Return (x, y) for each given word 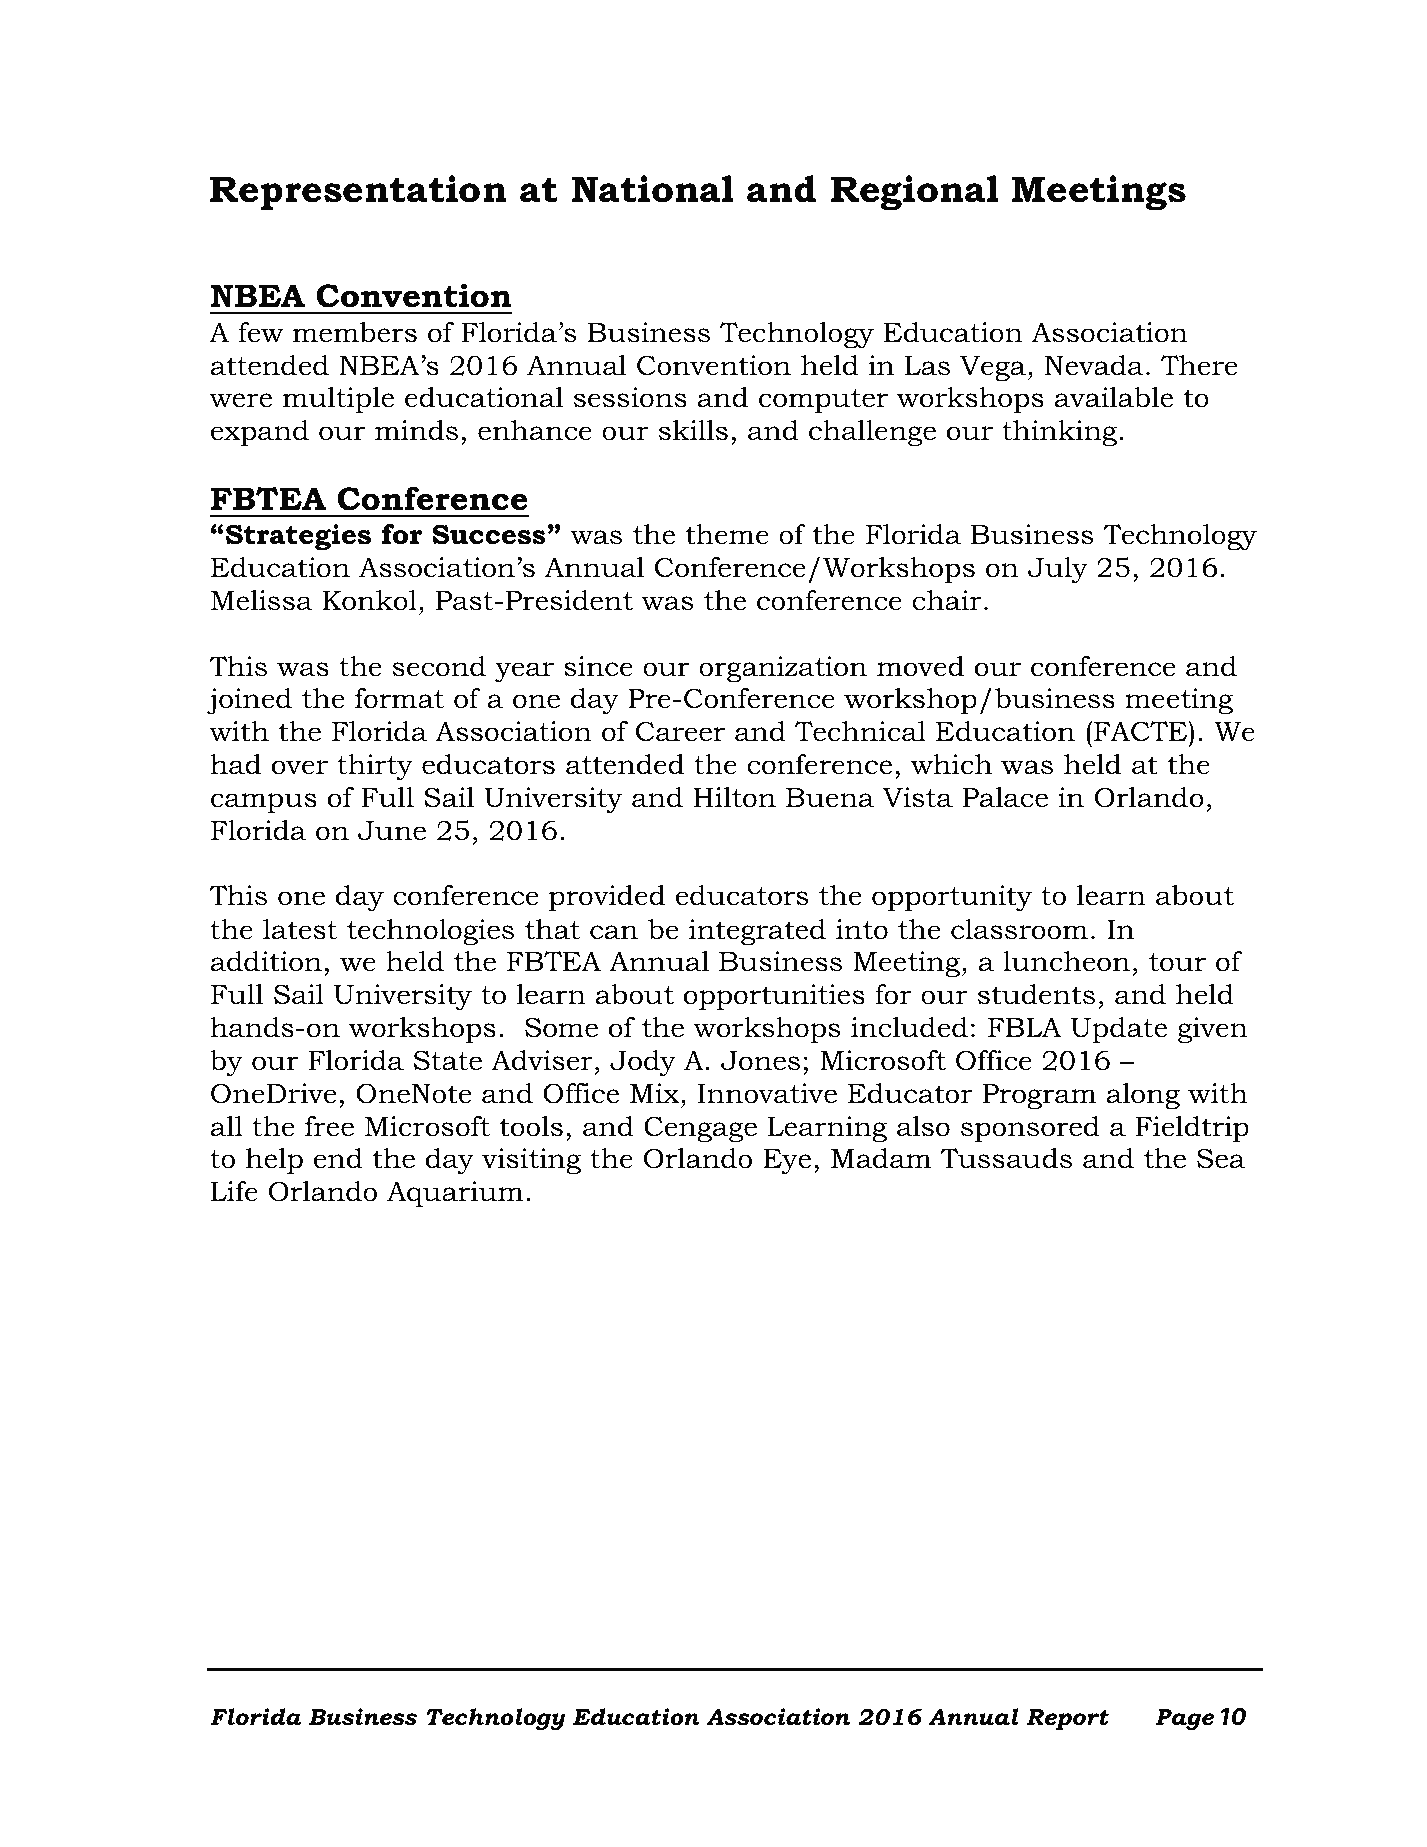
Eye (787, 1162)
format (399, 698)
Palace (1005, 797)
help (274, 1161)
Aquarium (455, 1194)
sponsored (1030, 1129)
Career (680, 731)
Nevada (1094, 365)
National (653, 189)
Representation (358, 192)
